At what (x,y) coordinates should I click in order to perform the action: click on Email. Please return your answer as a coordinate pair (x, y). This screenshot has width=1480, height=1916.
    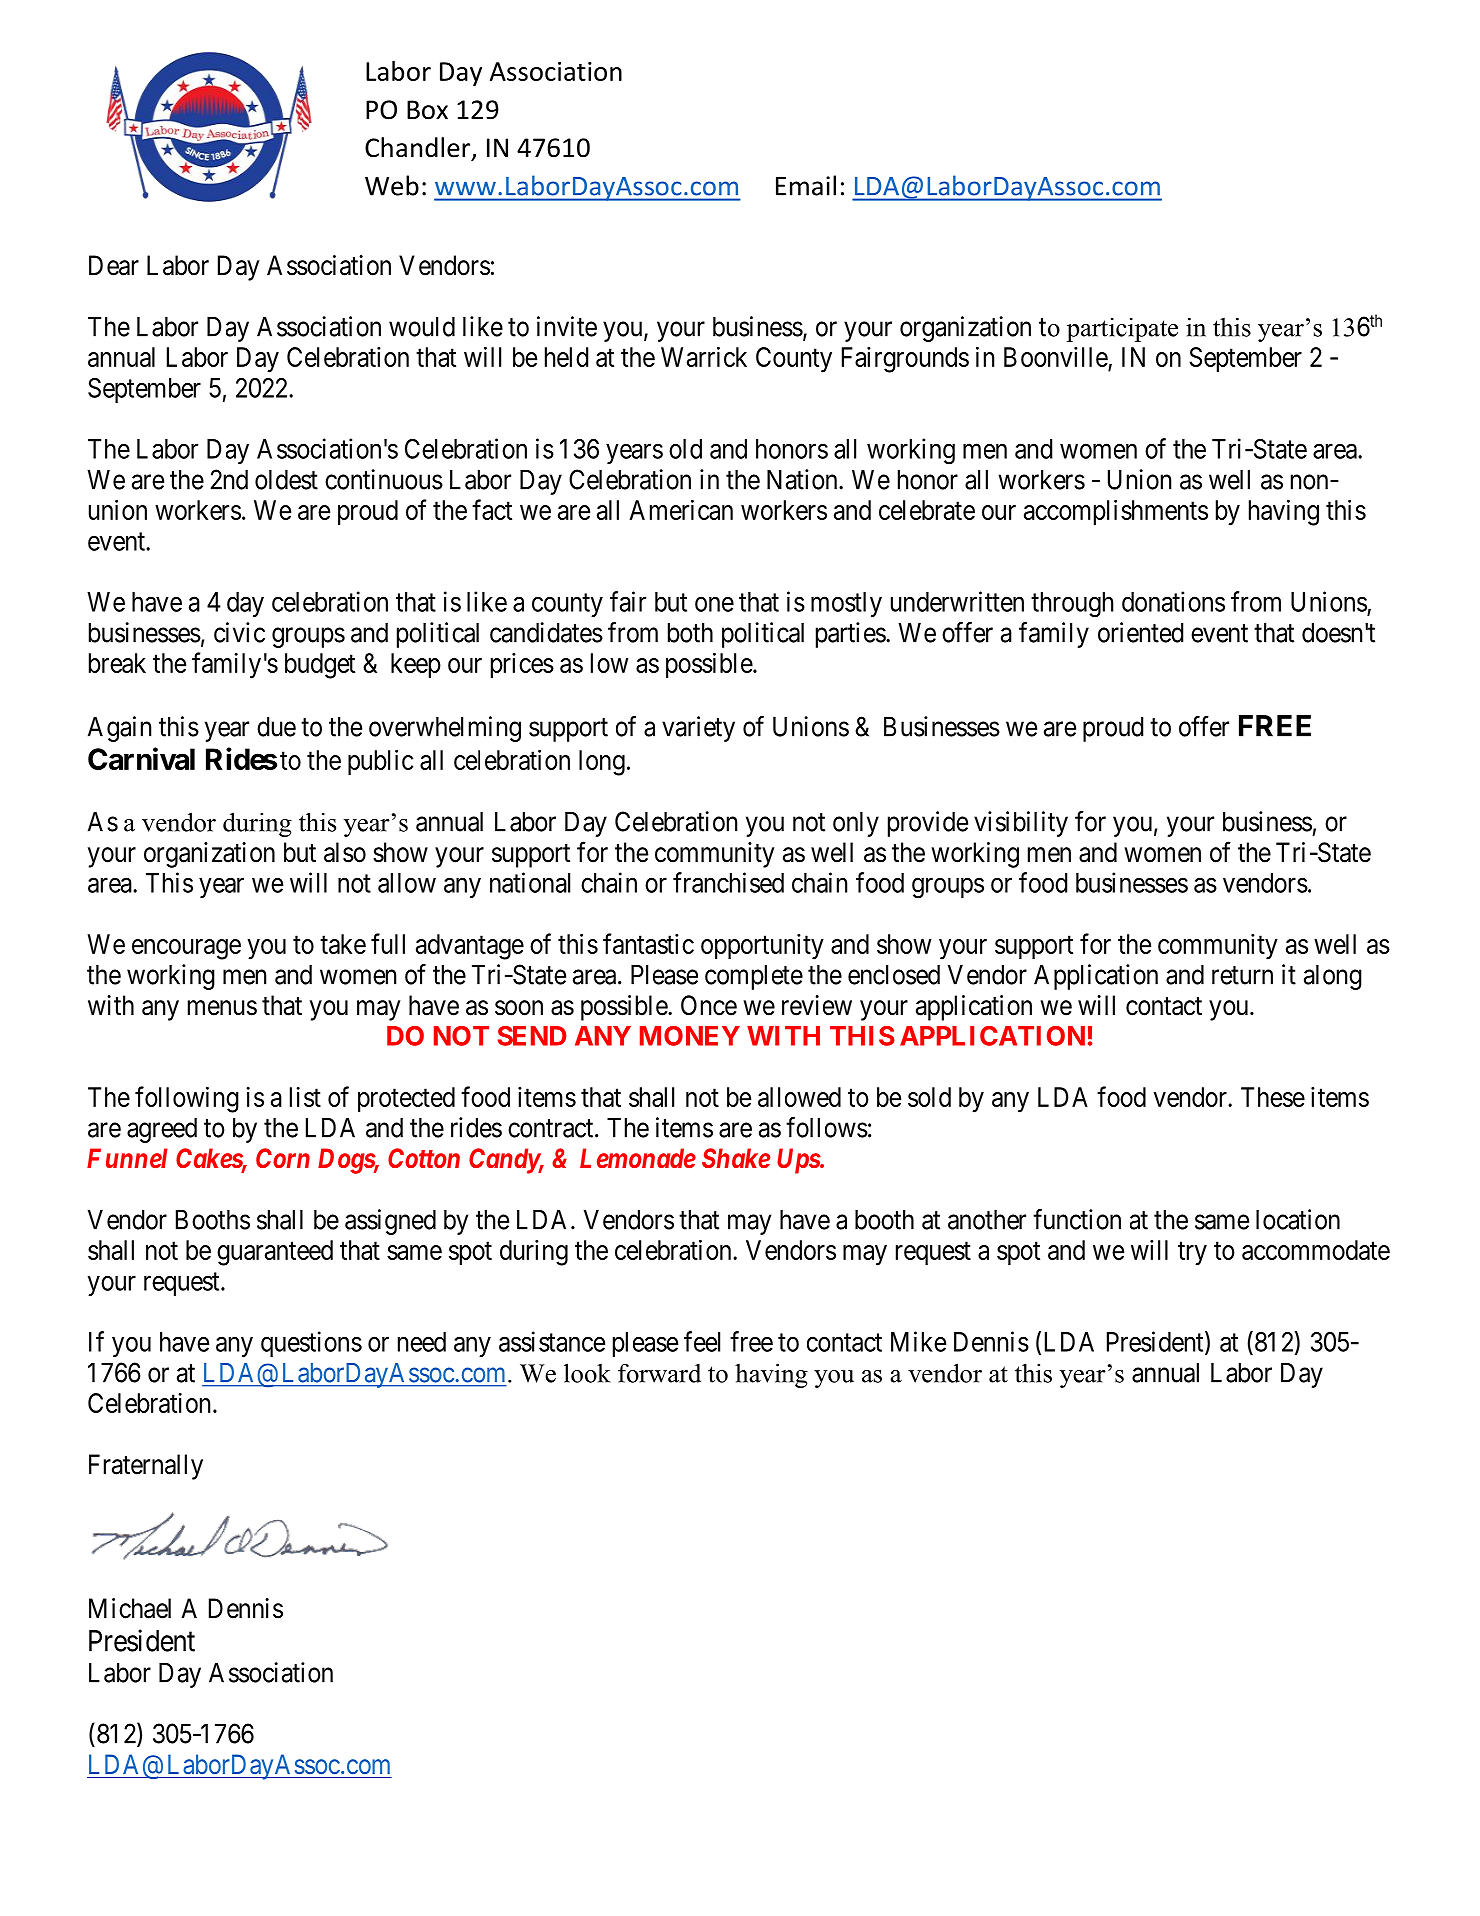
    Looking at the image, I should click on (806, 185).
